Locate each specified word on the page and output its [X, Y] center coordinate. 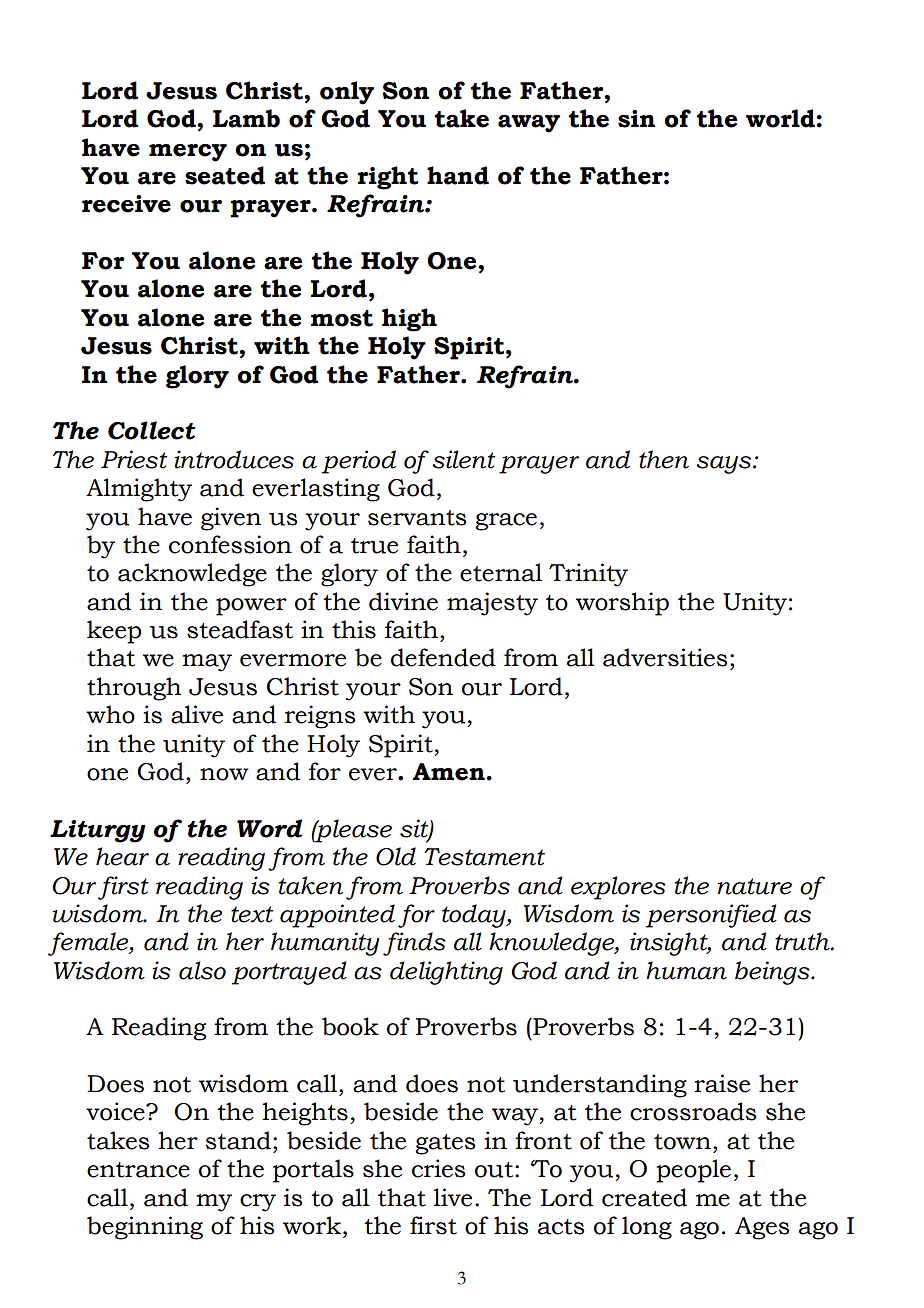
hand [458, 175]
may [207, 663]
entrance [138, 1170]
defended [443, 657]
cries [438, 1168]
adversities [665, 657]
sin [636, 119]
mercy [188, 153]
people [693, 1171]
